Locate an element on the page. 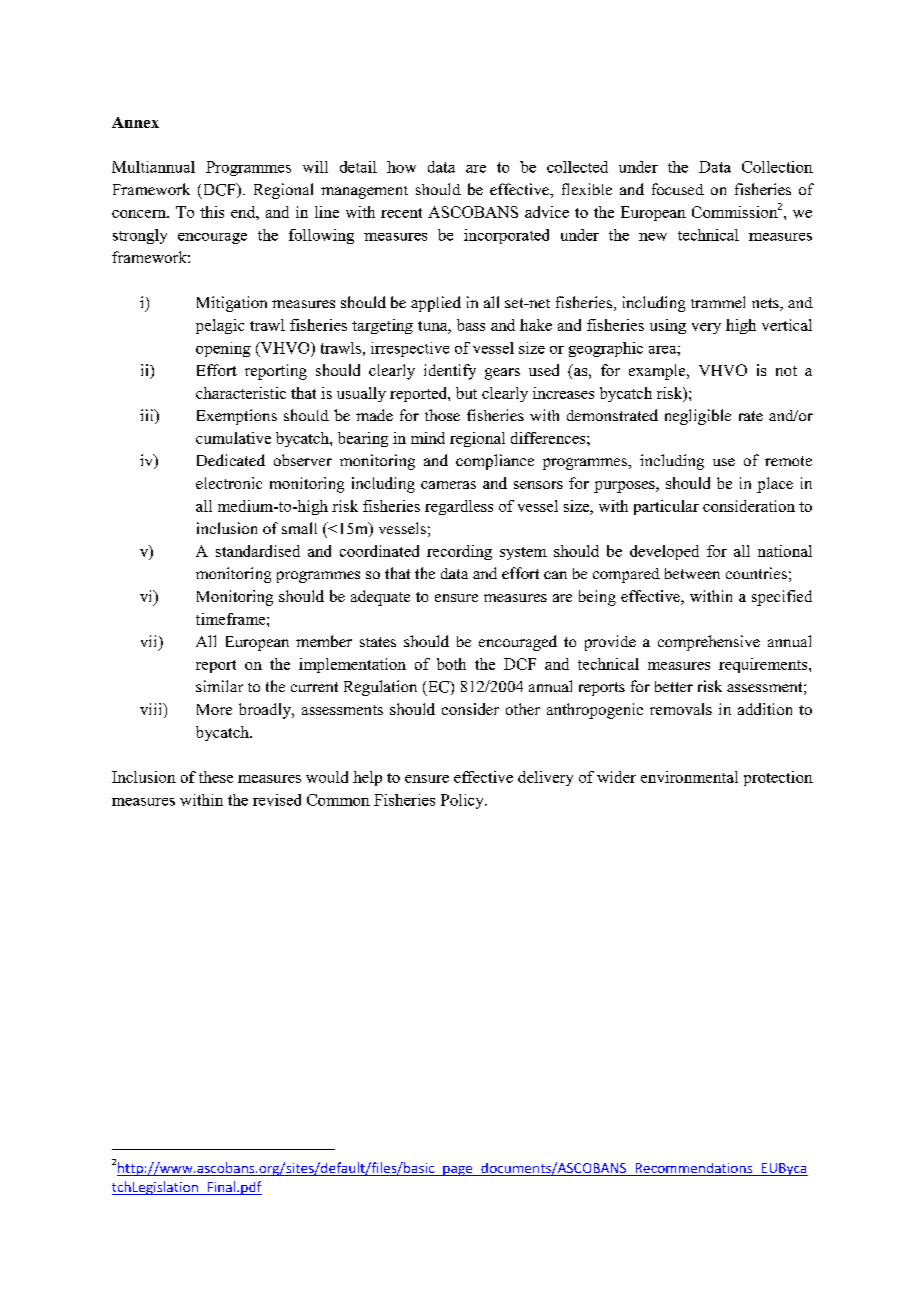 The height and width of the document is (1308, 924). Policy is located at coordinates (463, 801).
